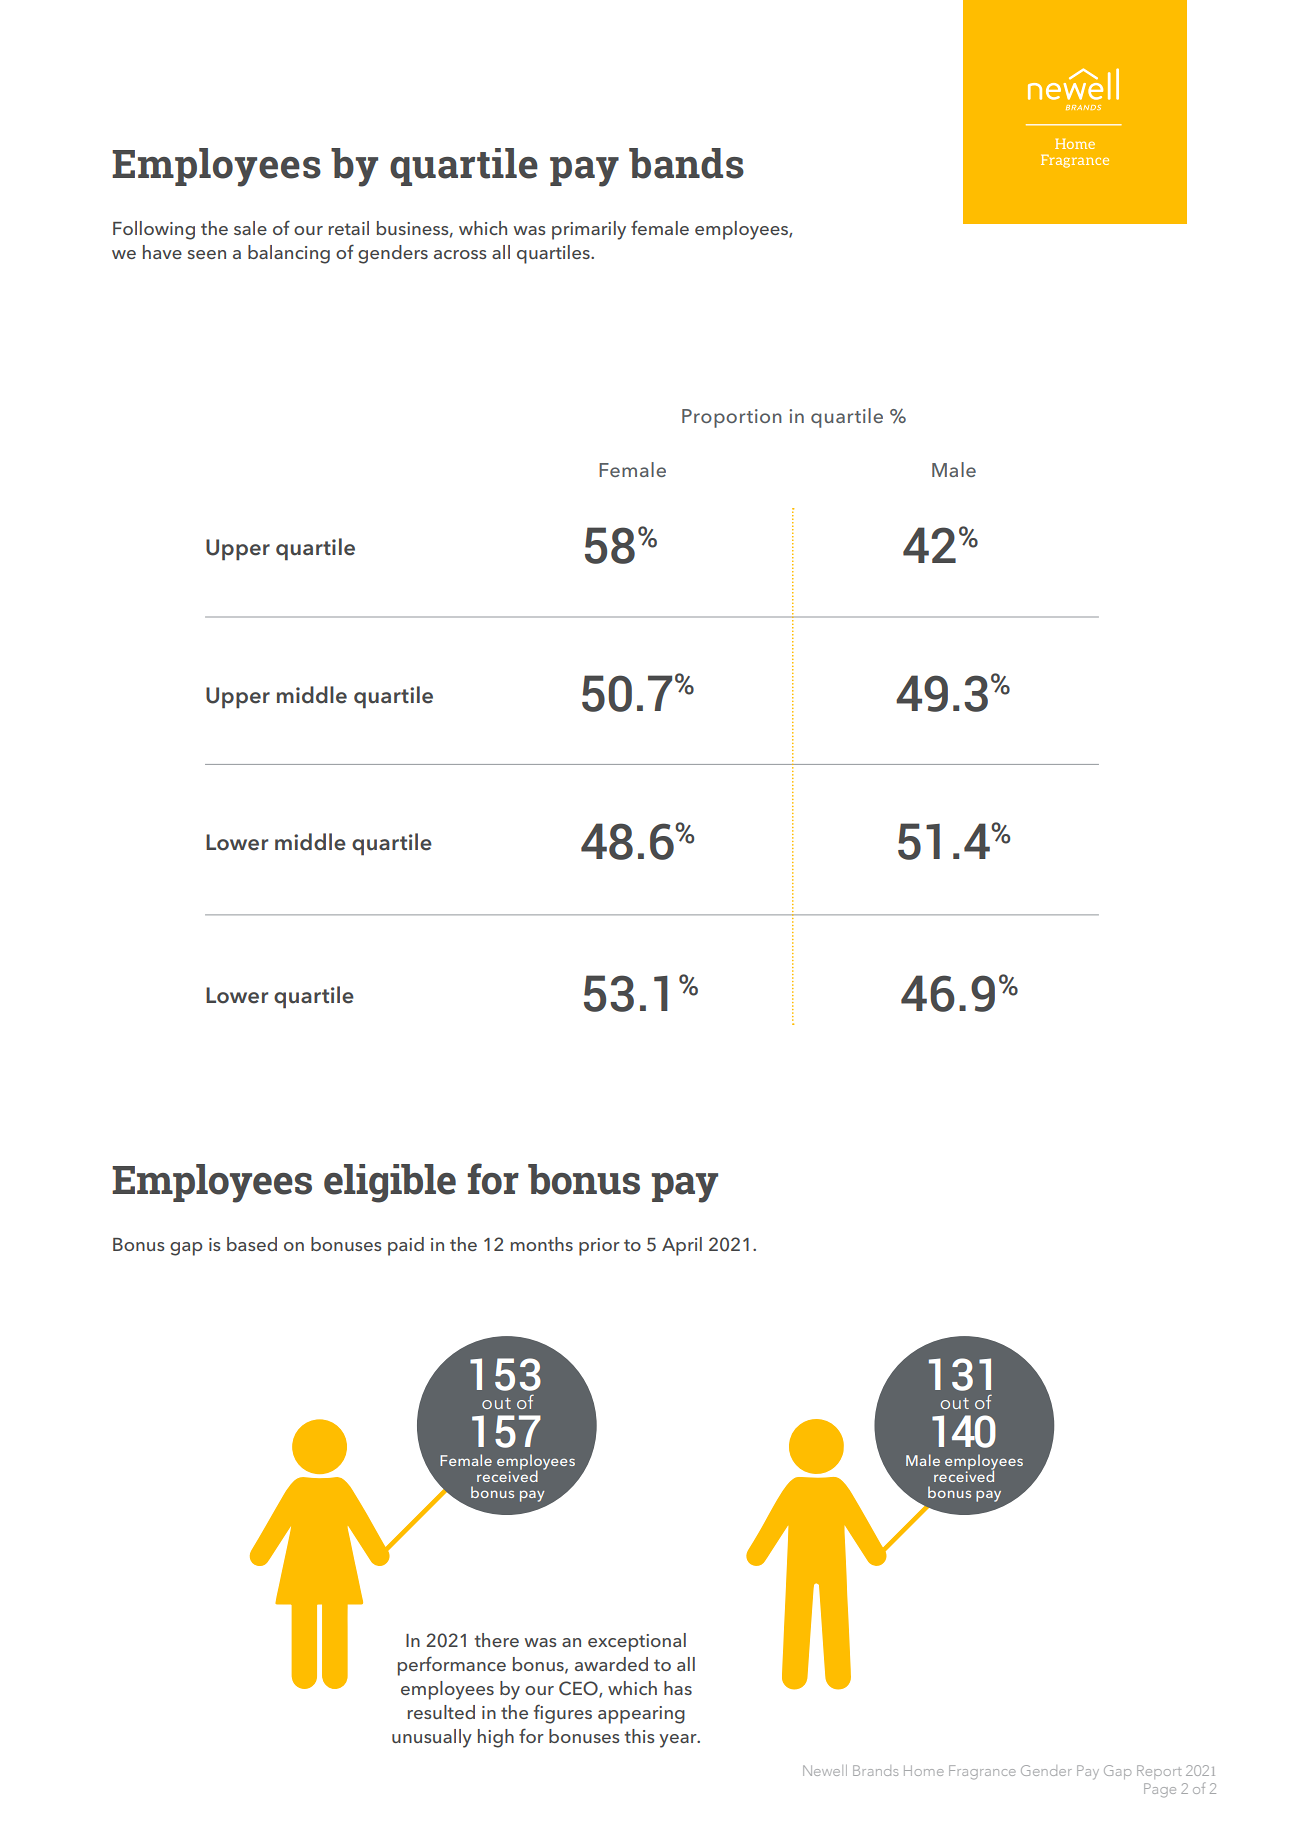  Describe the element at coordinates (460, 254) in the screenshot. I see `across` at that location.
